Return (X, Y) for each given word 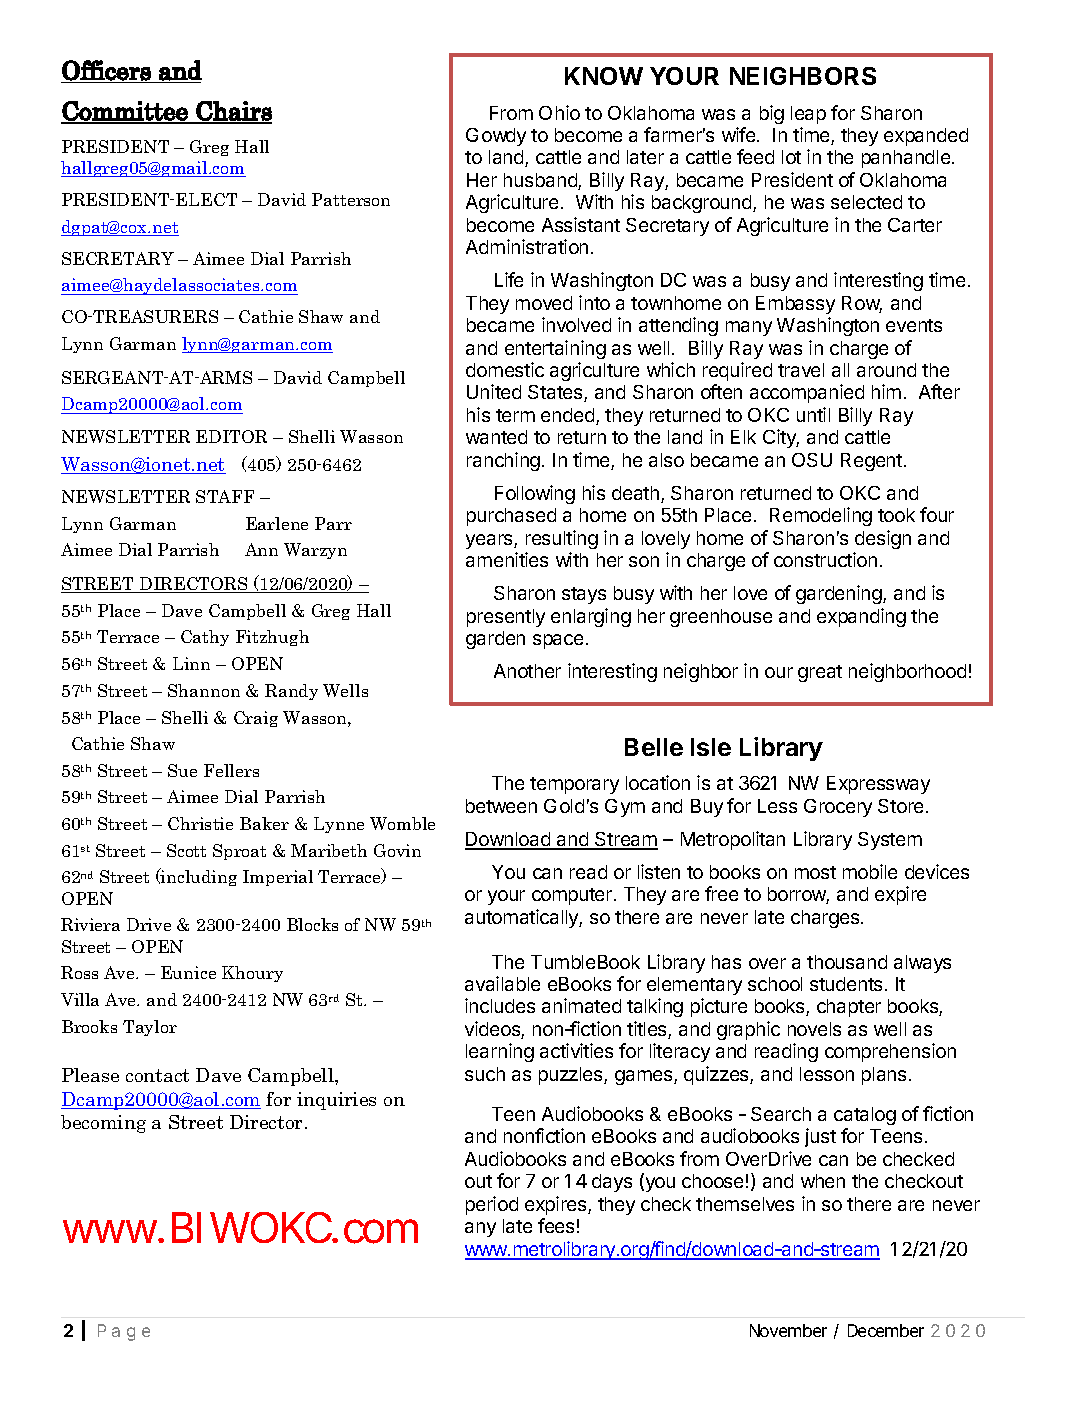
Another (527, 671)
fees (556, 1225)
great (820, 673)
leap (808, 115)
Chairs (233, 112)
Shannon (204, 690)
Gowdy (496, 137)
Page (124, 1332)
